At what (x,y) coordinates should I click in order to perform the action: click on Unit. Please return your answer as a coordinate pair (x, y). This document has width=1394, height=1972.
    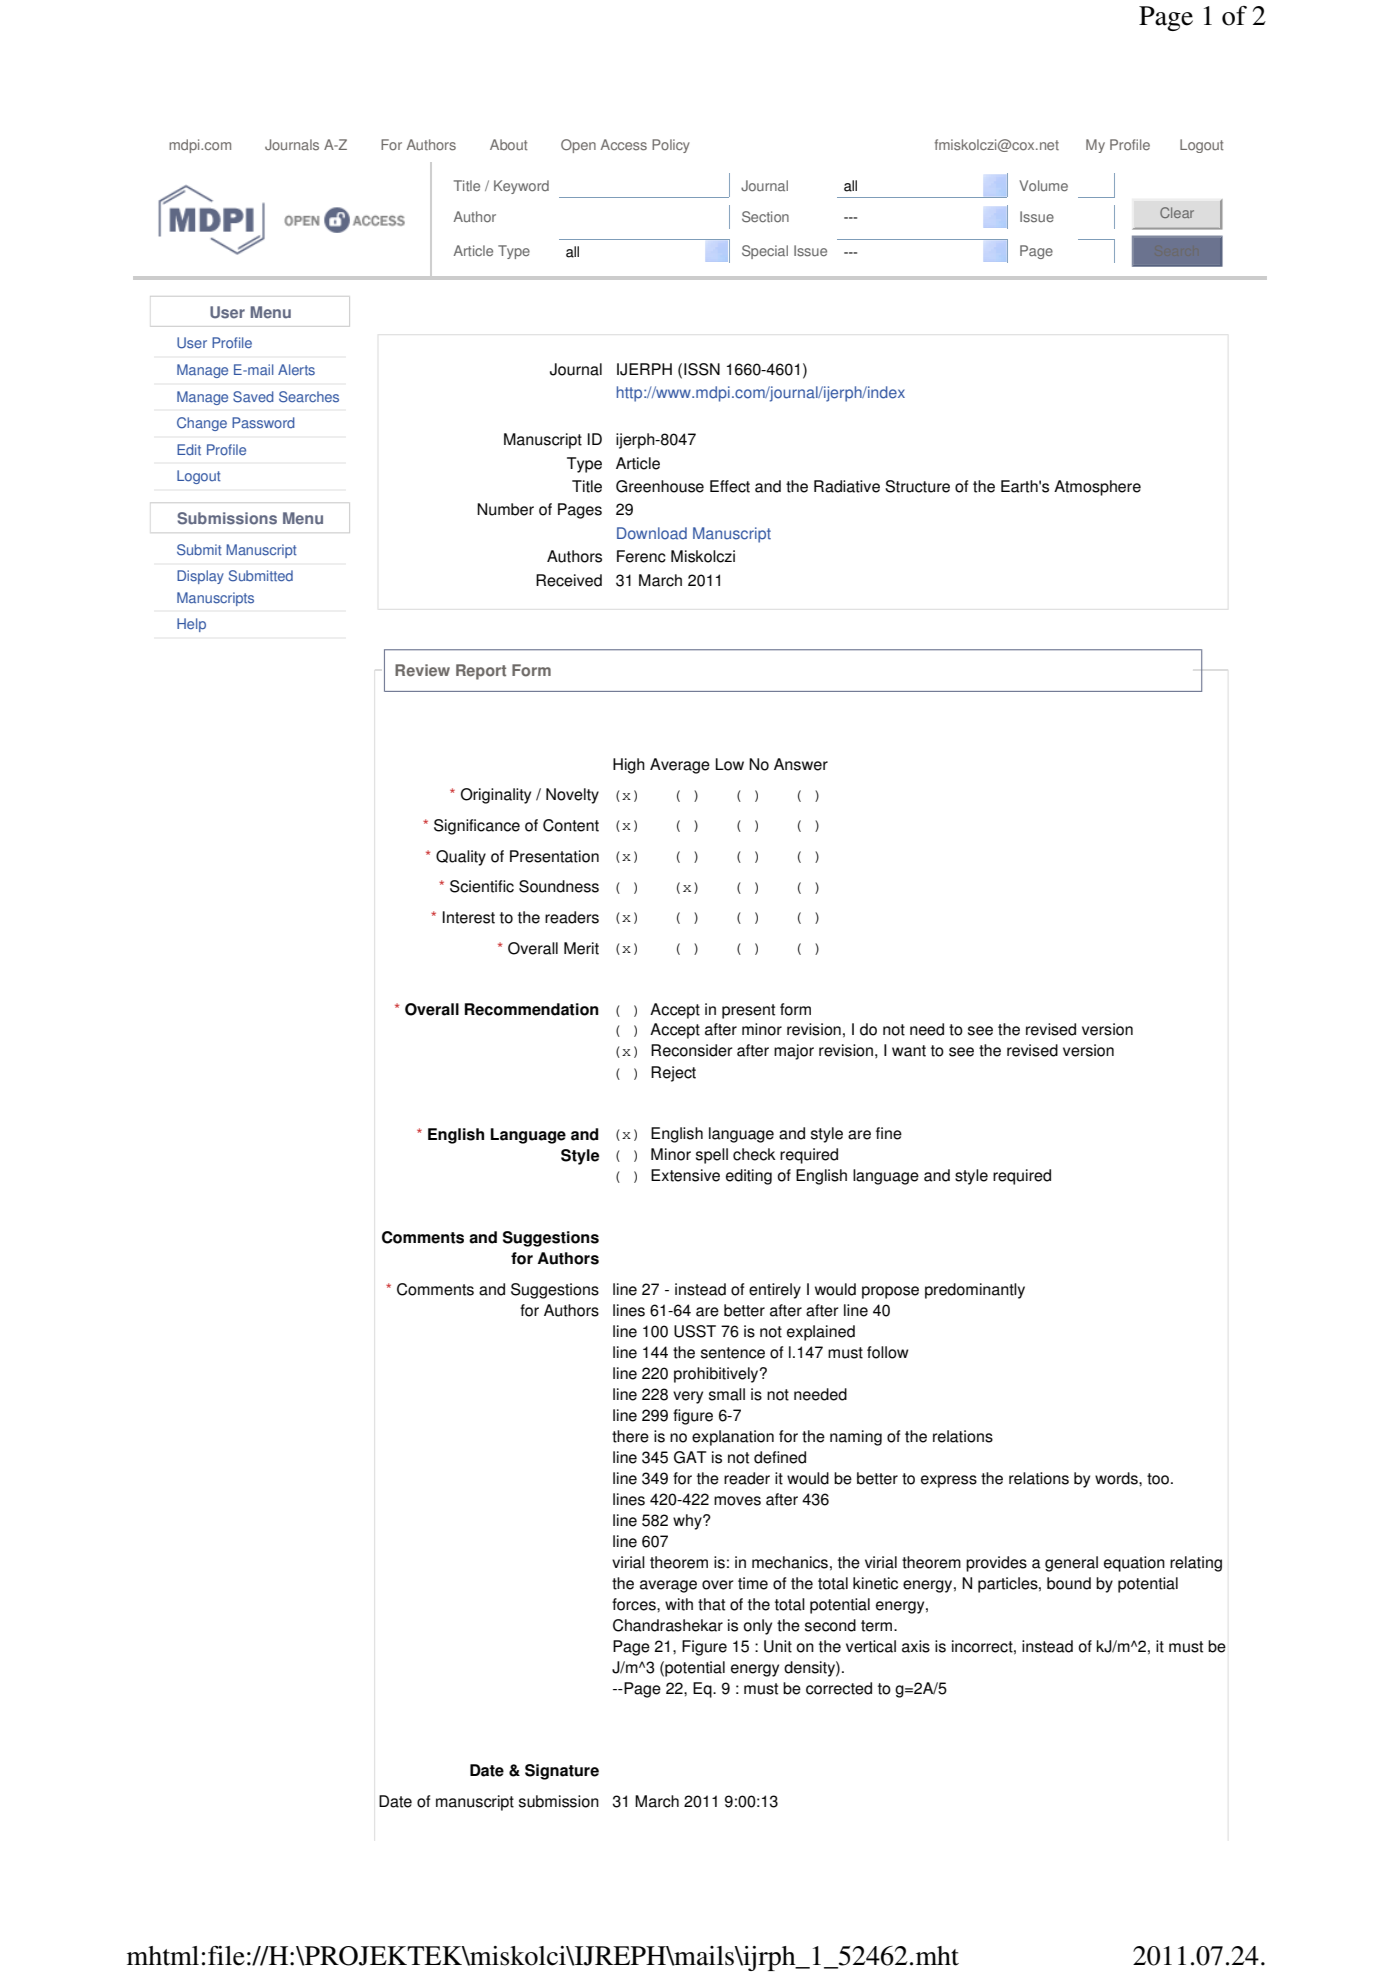
    Looking at the image, I should click on (778, 1646).
